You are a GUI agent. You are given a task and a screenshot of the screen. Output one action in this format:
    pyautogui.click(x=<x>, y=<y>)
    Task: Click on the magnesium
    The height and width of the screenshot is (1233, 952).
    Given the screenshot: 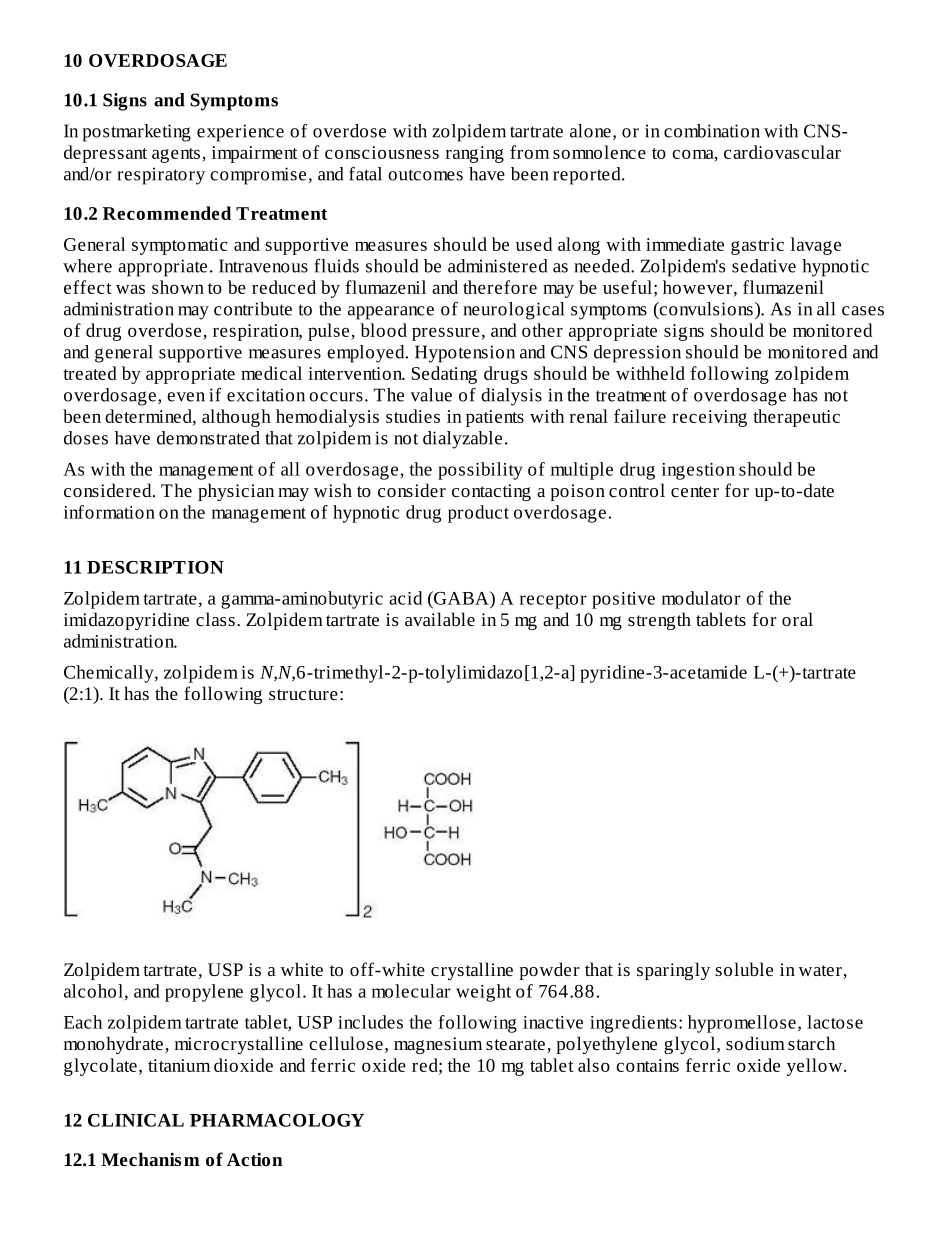 What is the action you would take?
    pyautogui.click(x=438, y=1045)
